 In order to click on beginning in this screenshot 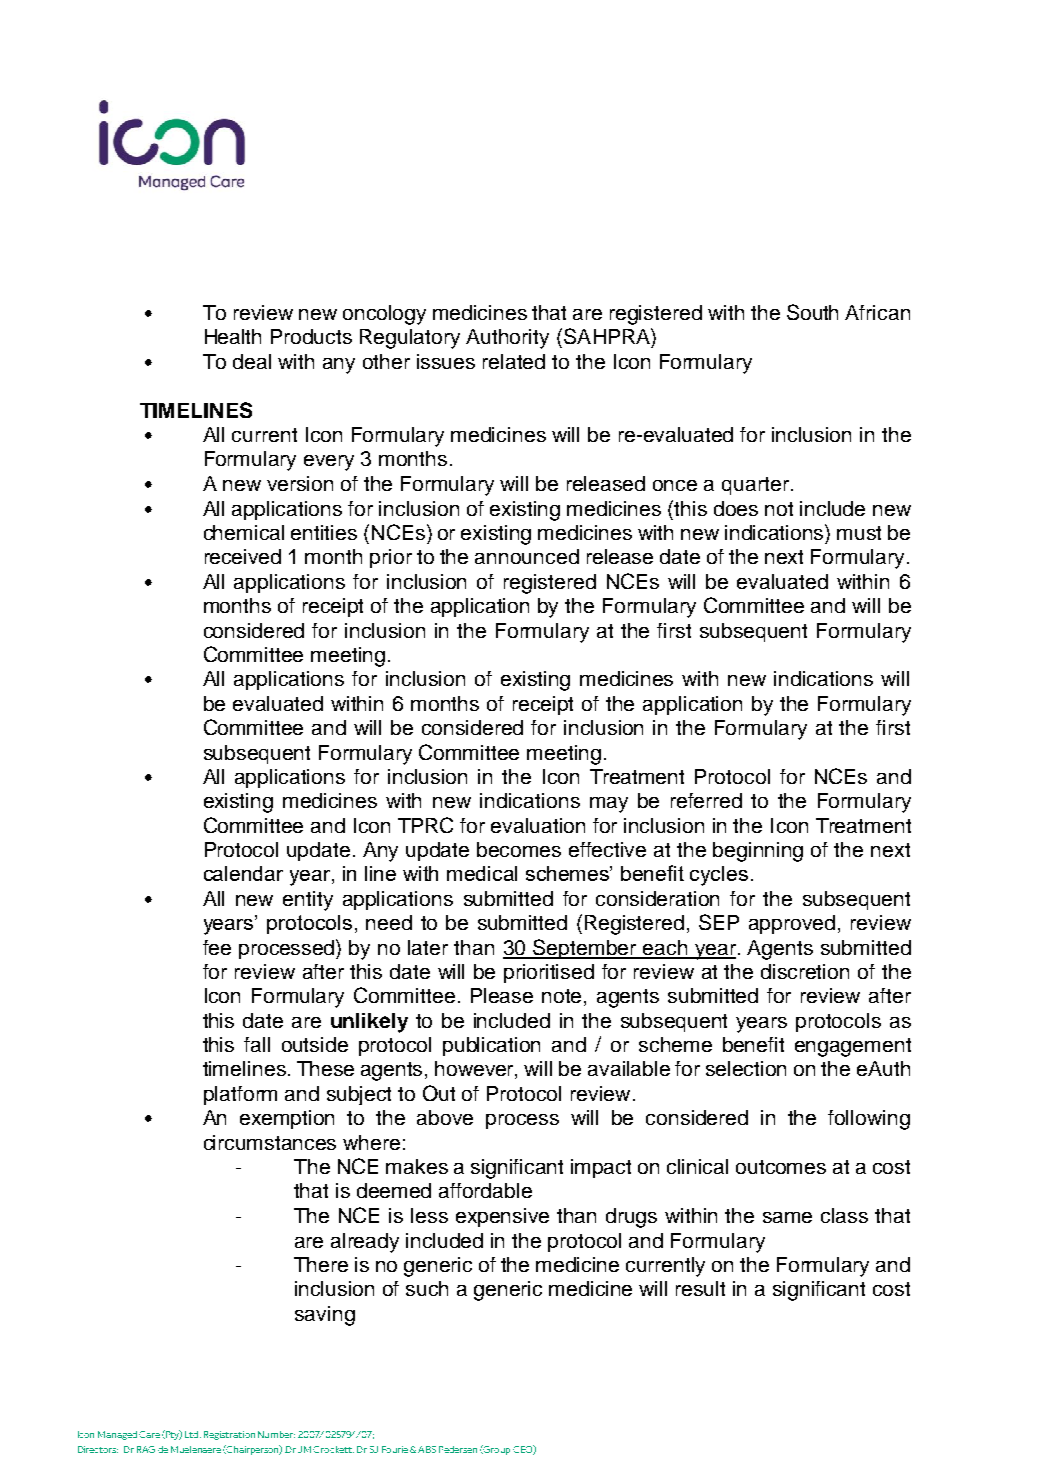, I will do `click(758, 852)`.
